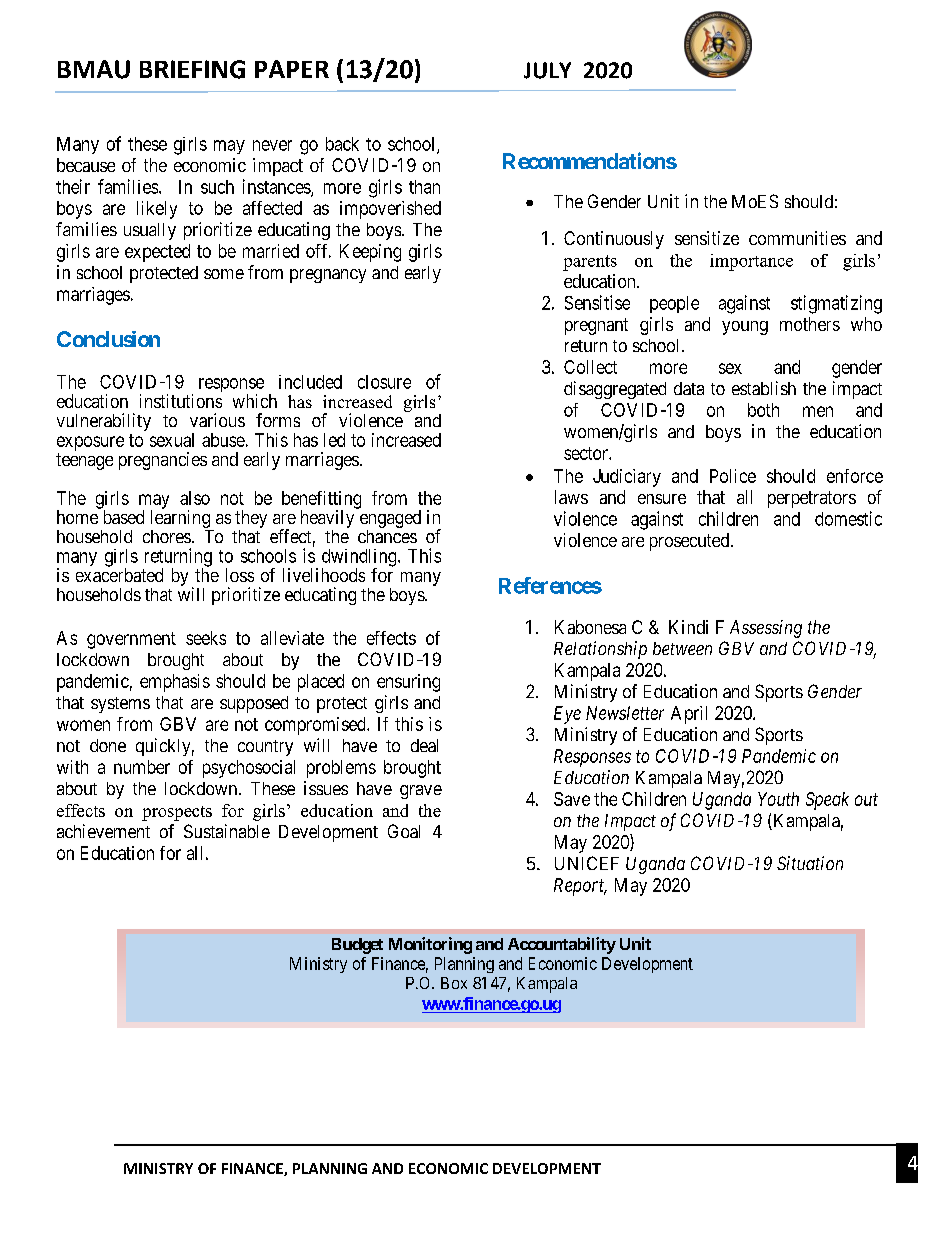 The height and width of the screenshot is (1233, 952). I want to click on ensuring, so click(408, 683).
